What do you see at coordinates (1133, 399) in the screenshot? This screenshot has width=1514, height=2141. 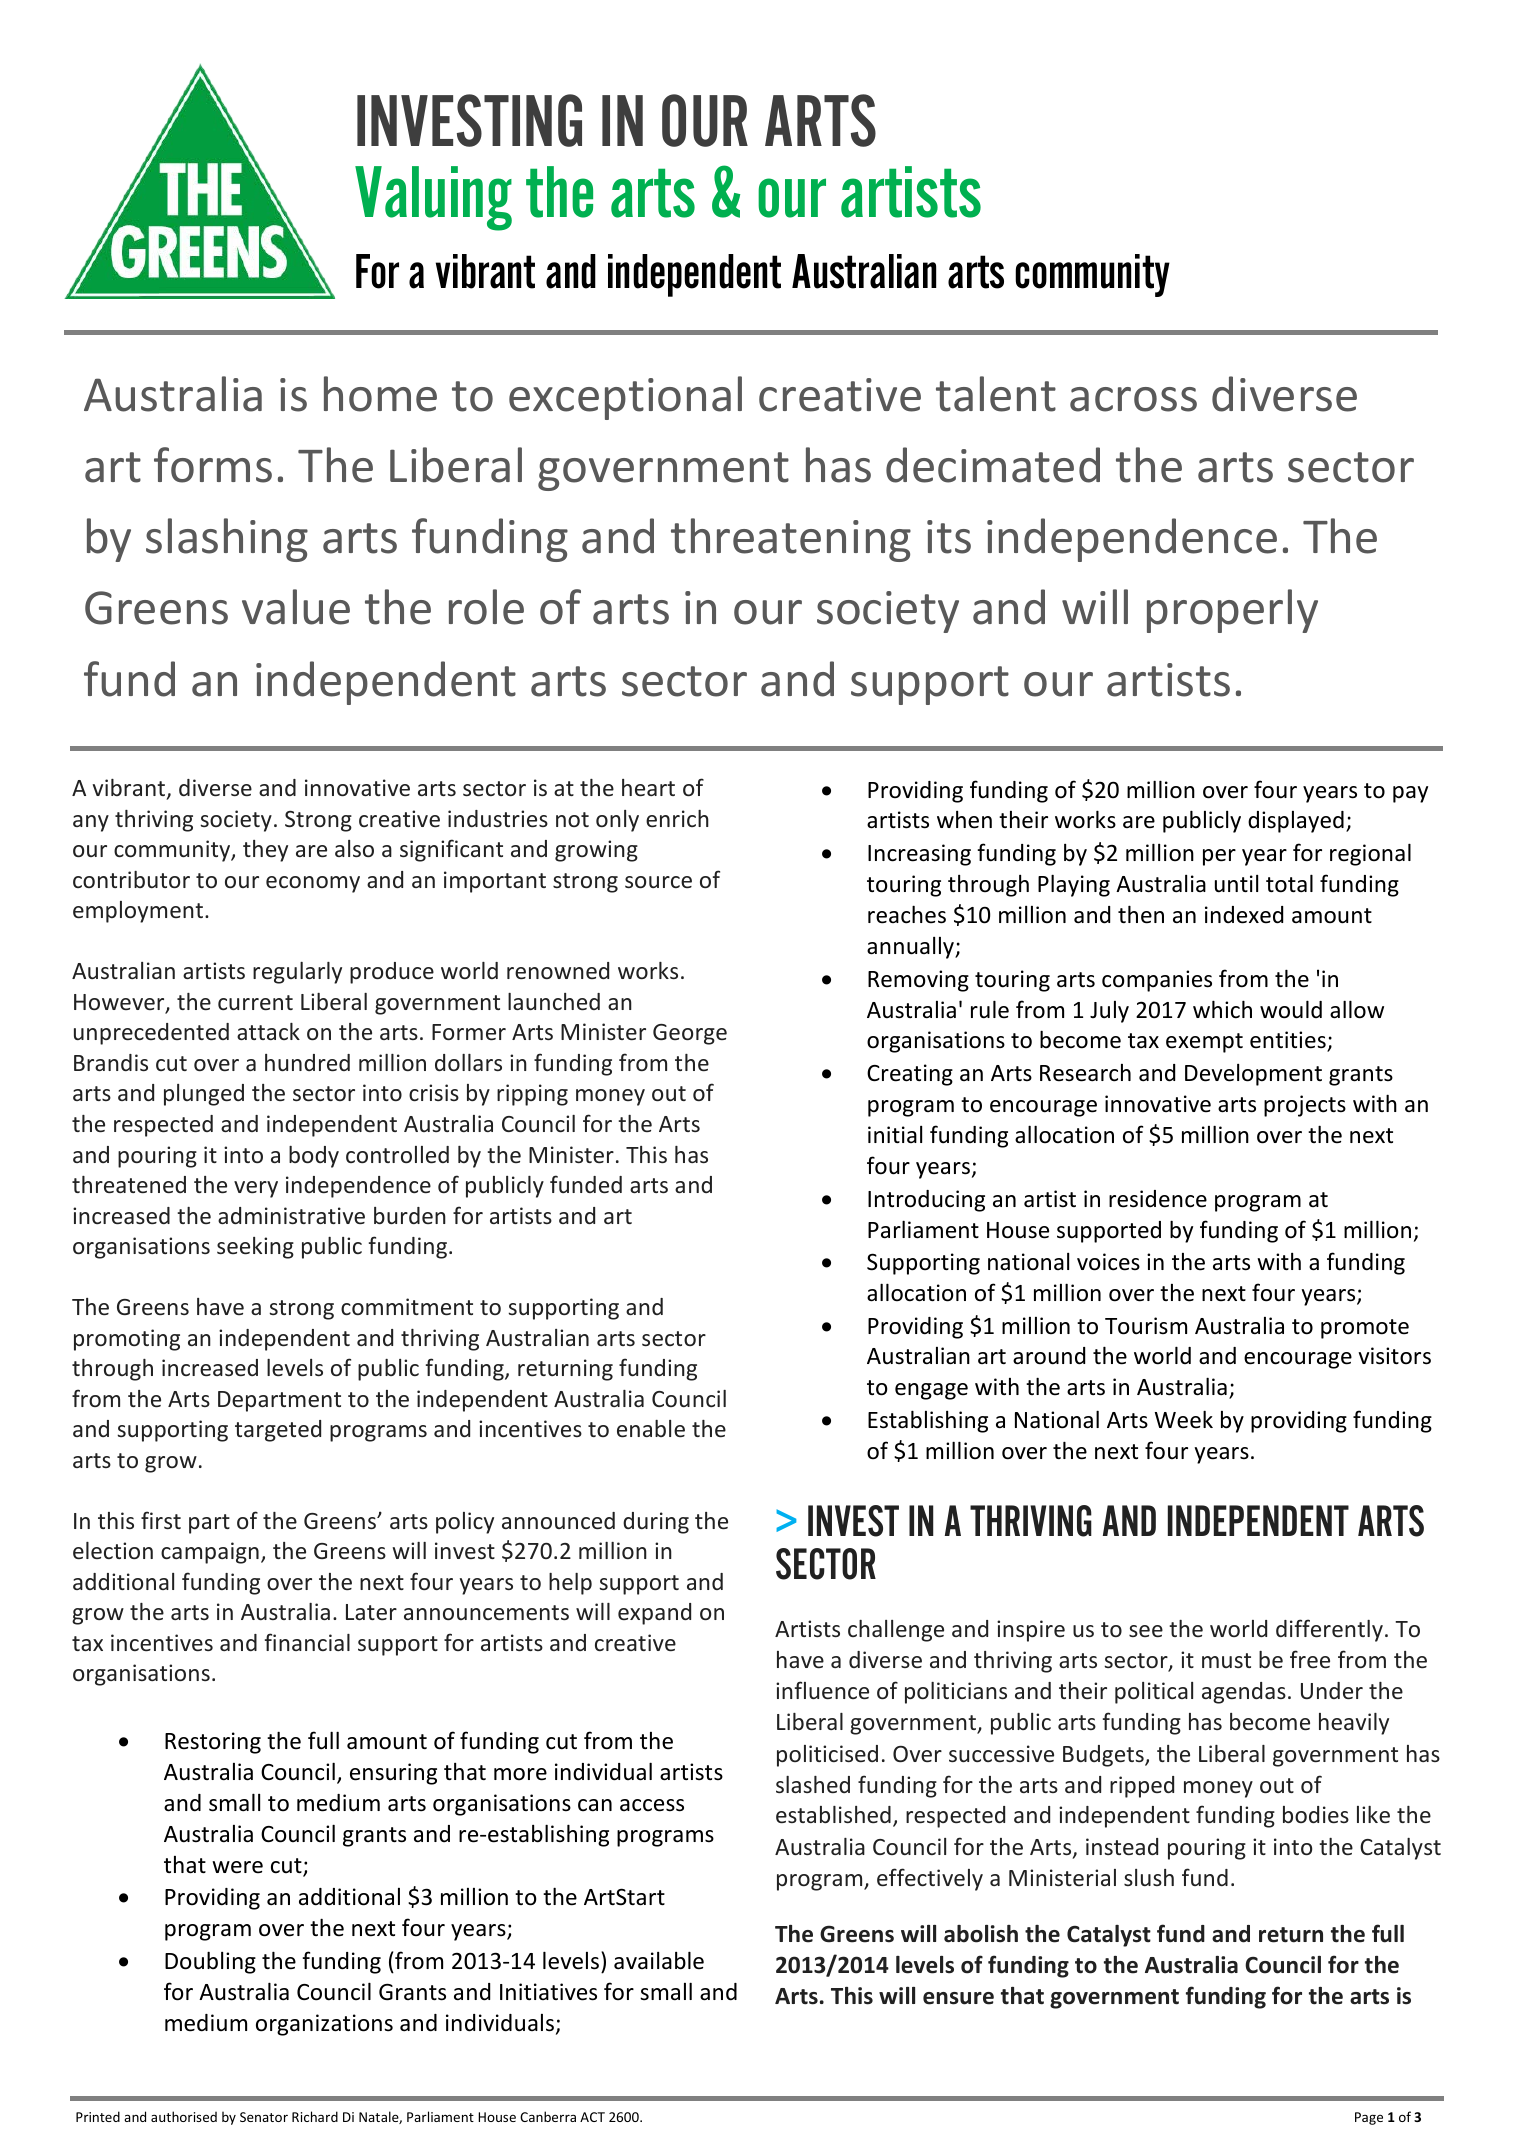 I see `across` at bounding box center [1133, 399].
